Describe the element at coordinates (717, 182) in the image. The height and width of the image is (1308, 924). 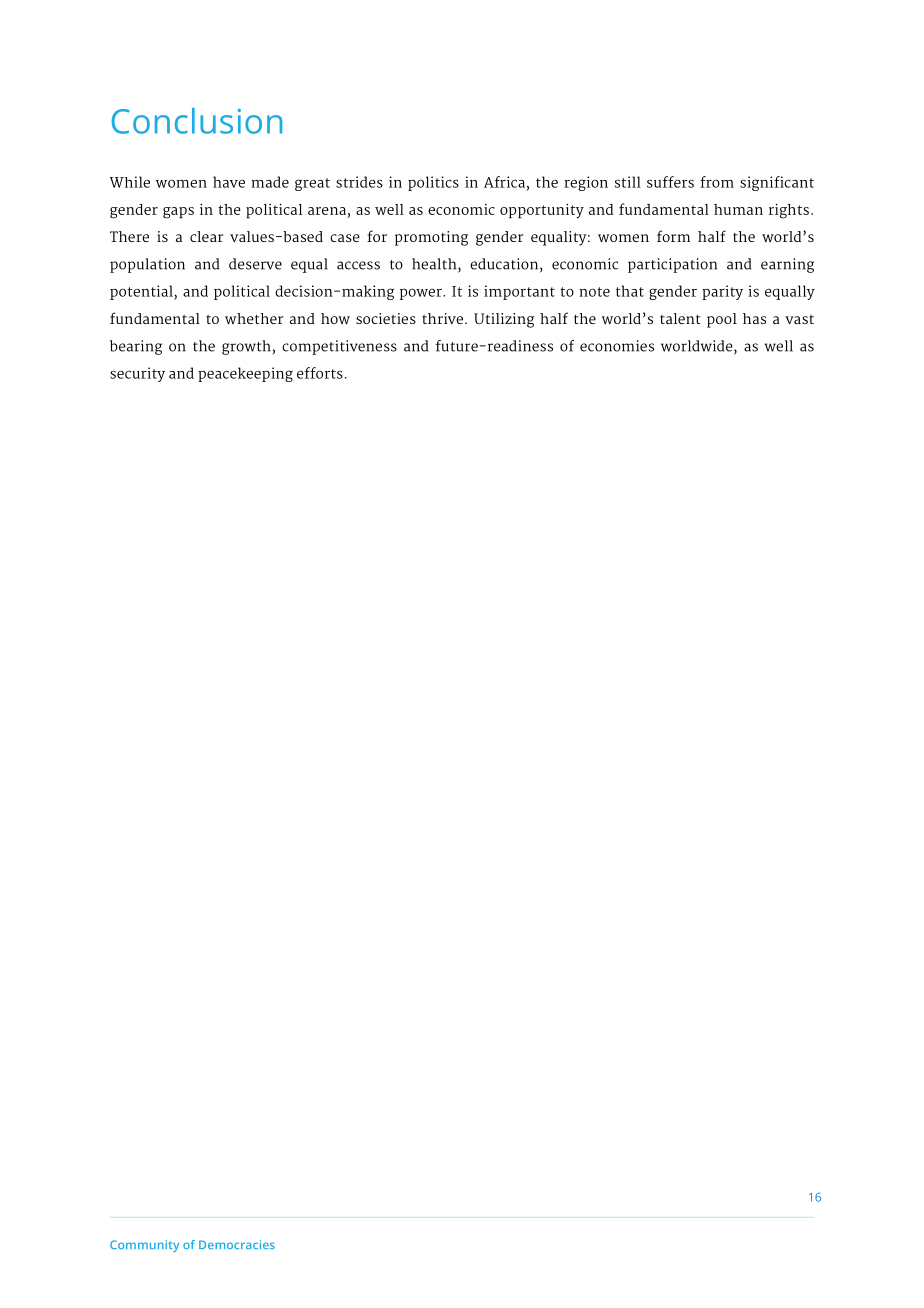
I see `from` at that location.
